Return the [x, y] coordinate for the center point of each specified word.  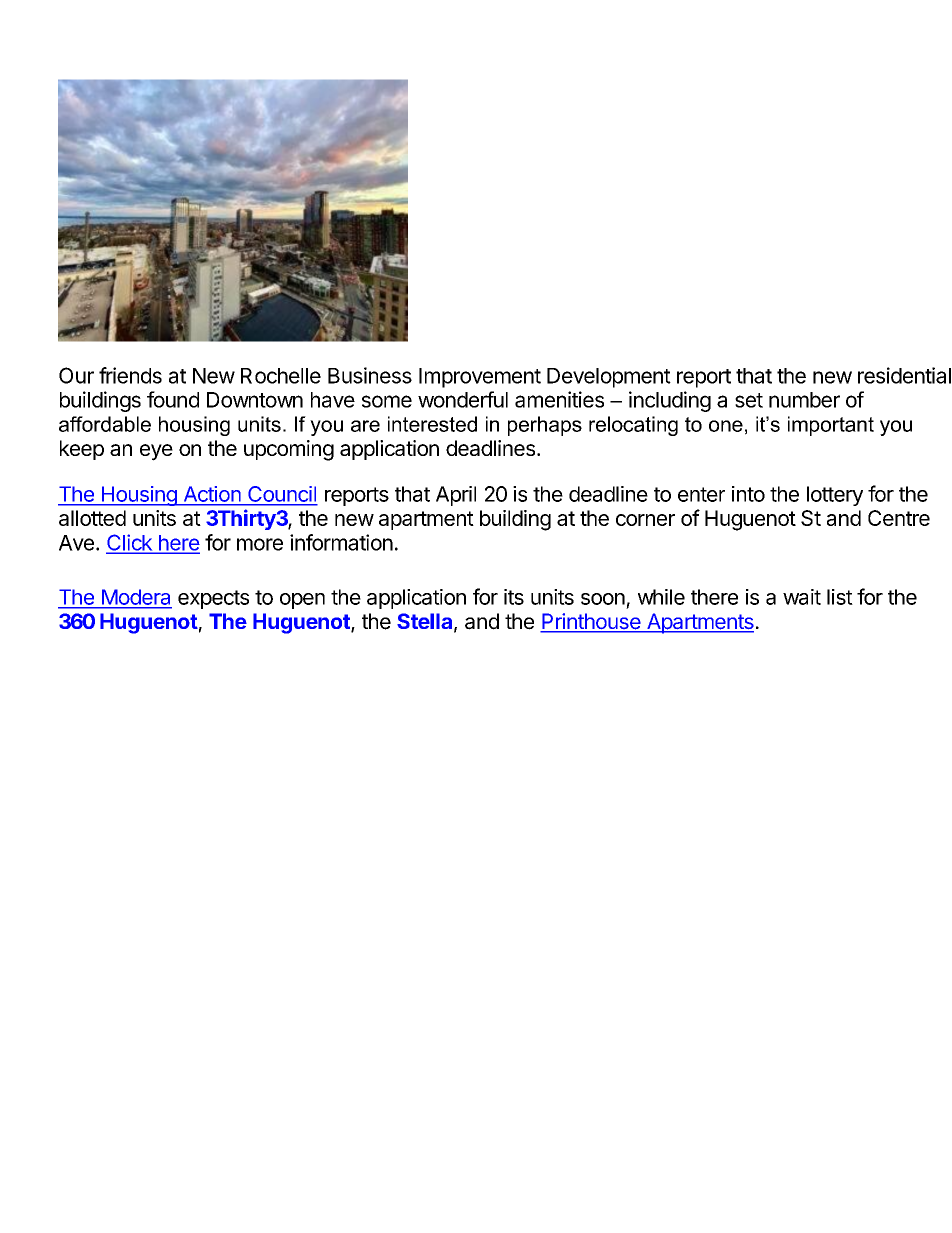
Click [130, 543]
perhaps [545, 426]
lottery [835, 496]
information [341, 542]
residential [904, 375]
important [831, 426]
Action [212, 494]
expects [213, 599]
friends [130, 375]
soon [603, 599]
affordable [105, 424]
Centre [899, 518]
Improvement [480, 378]
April [456, 496]
